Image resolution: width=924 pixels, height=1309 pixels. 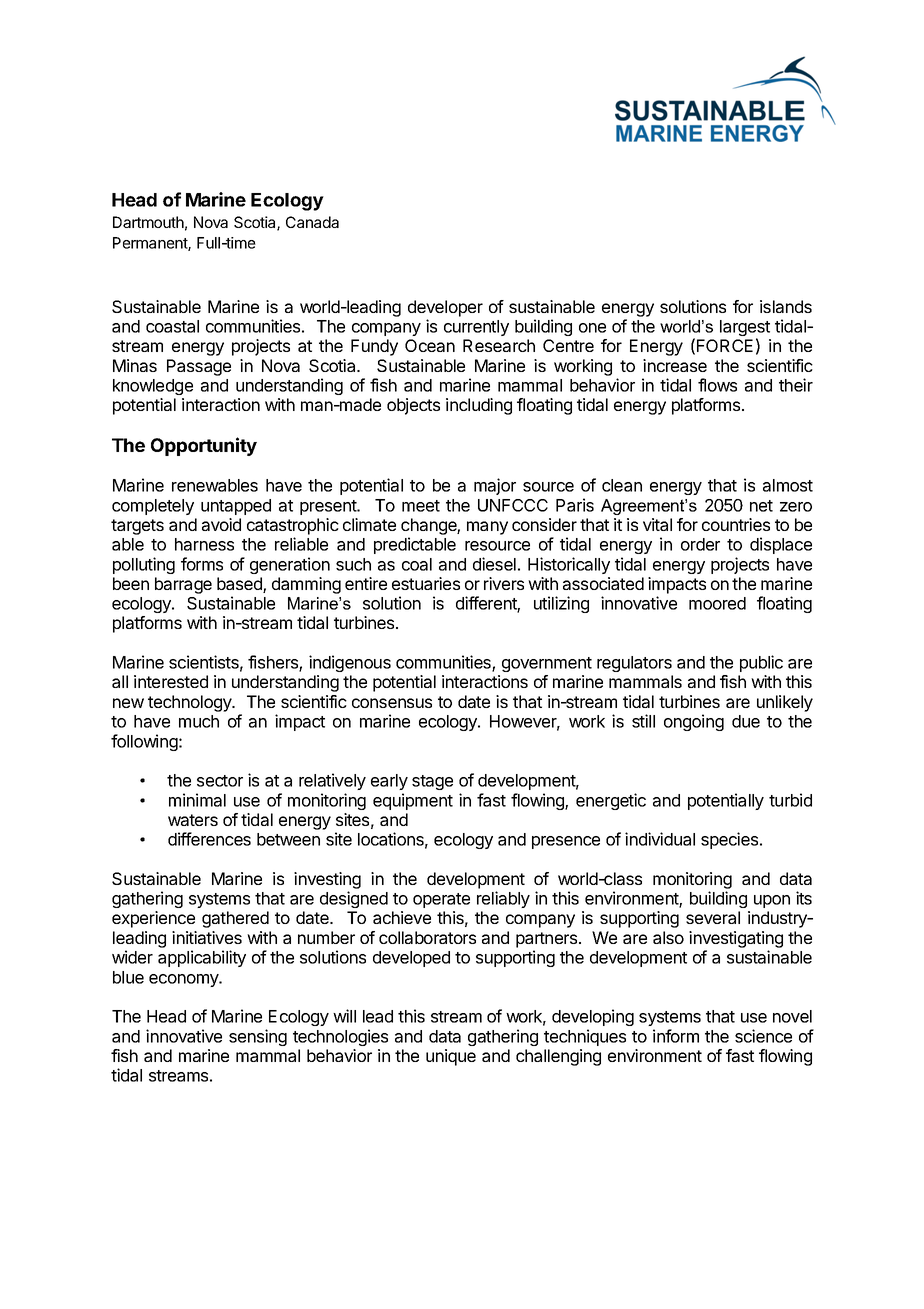 What do you see at coordinates (199, 721) in the screenshot?
I see `much` at bounding box center [199, 721].
